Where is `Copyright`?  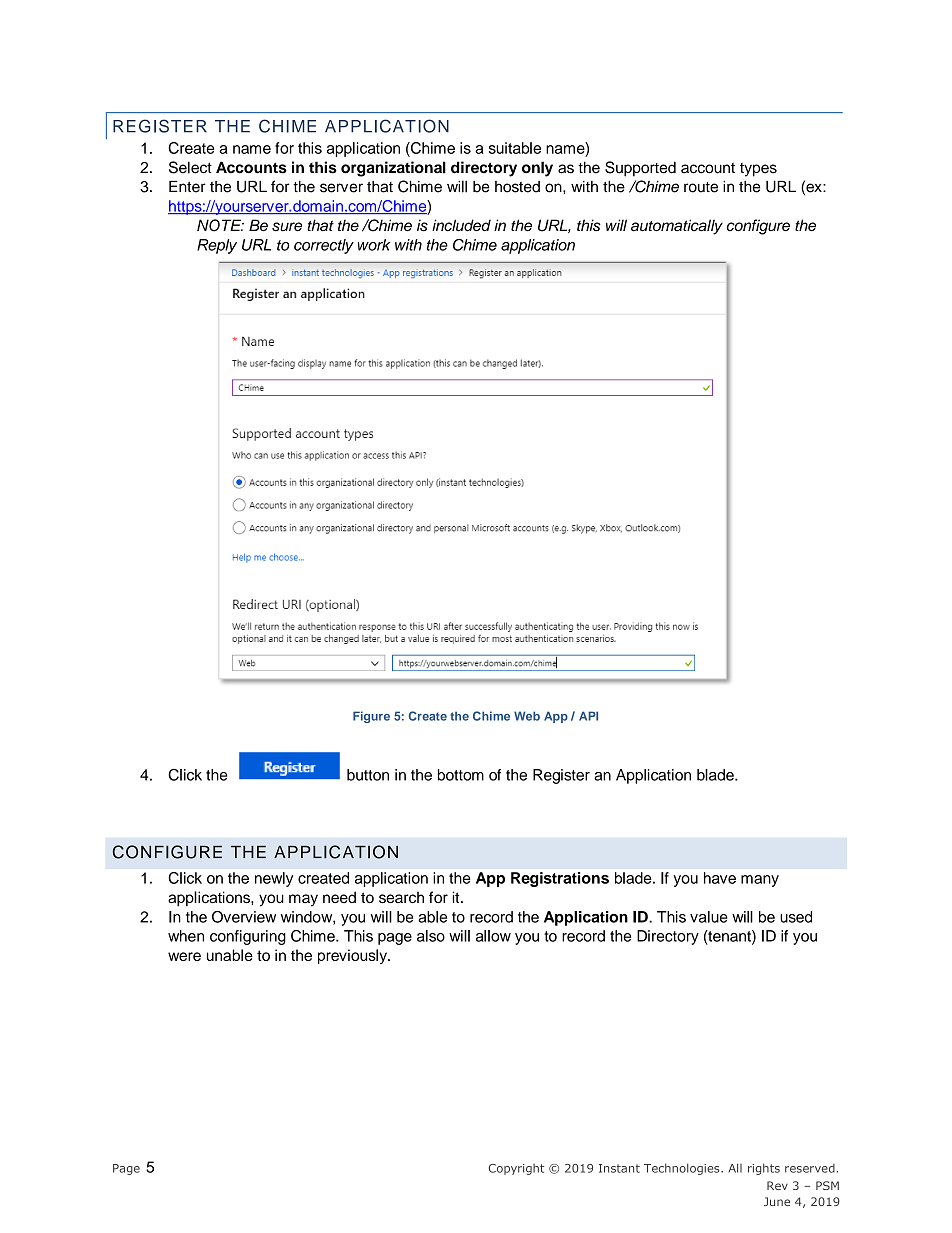 Copyright is located at coordinates (516, 1169).
